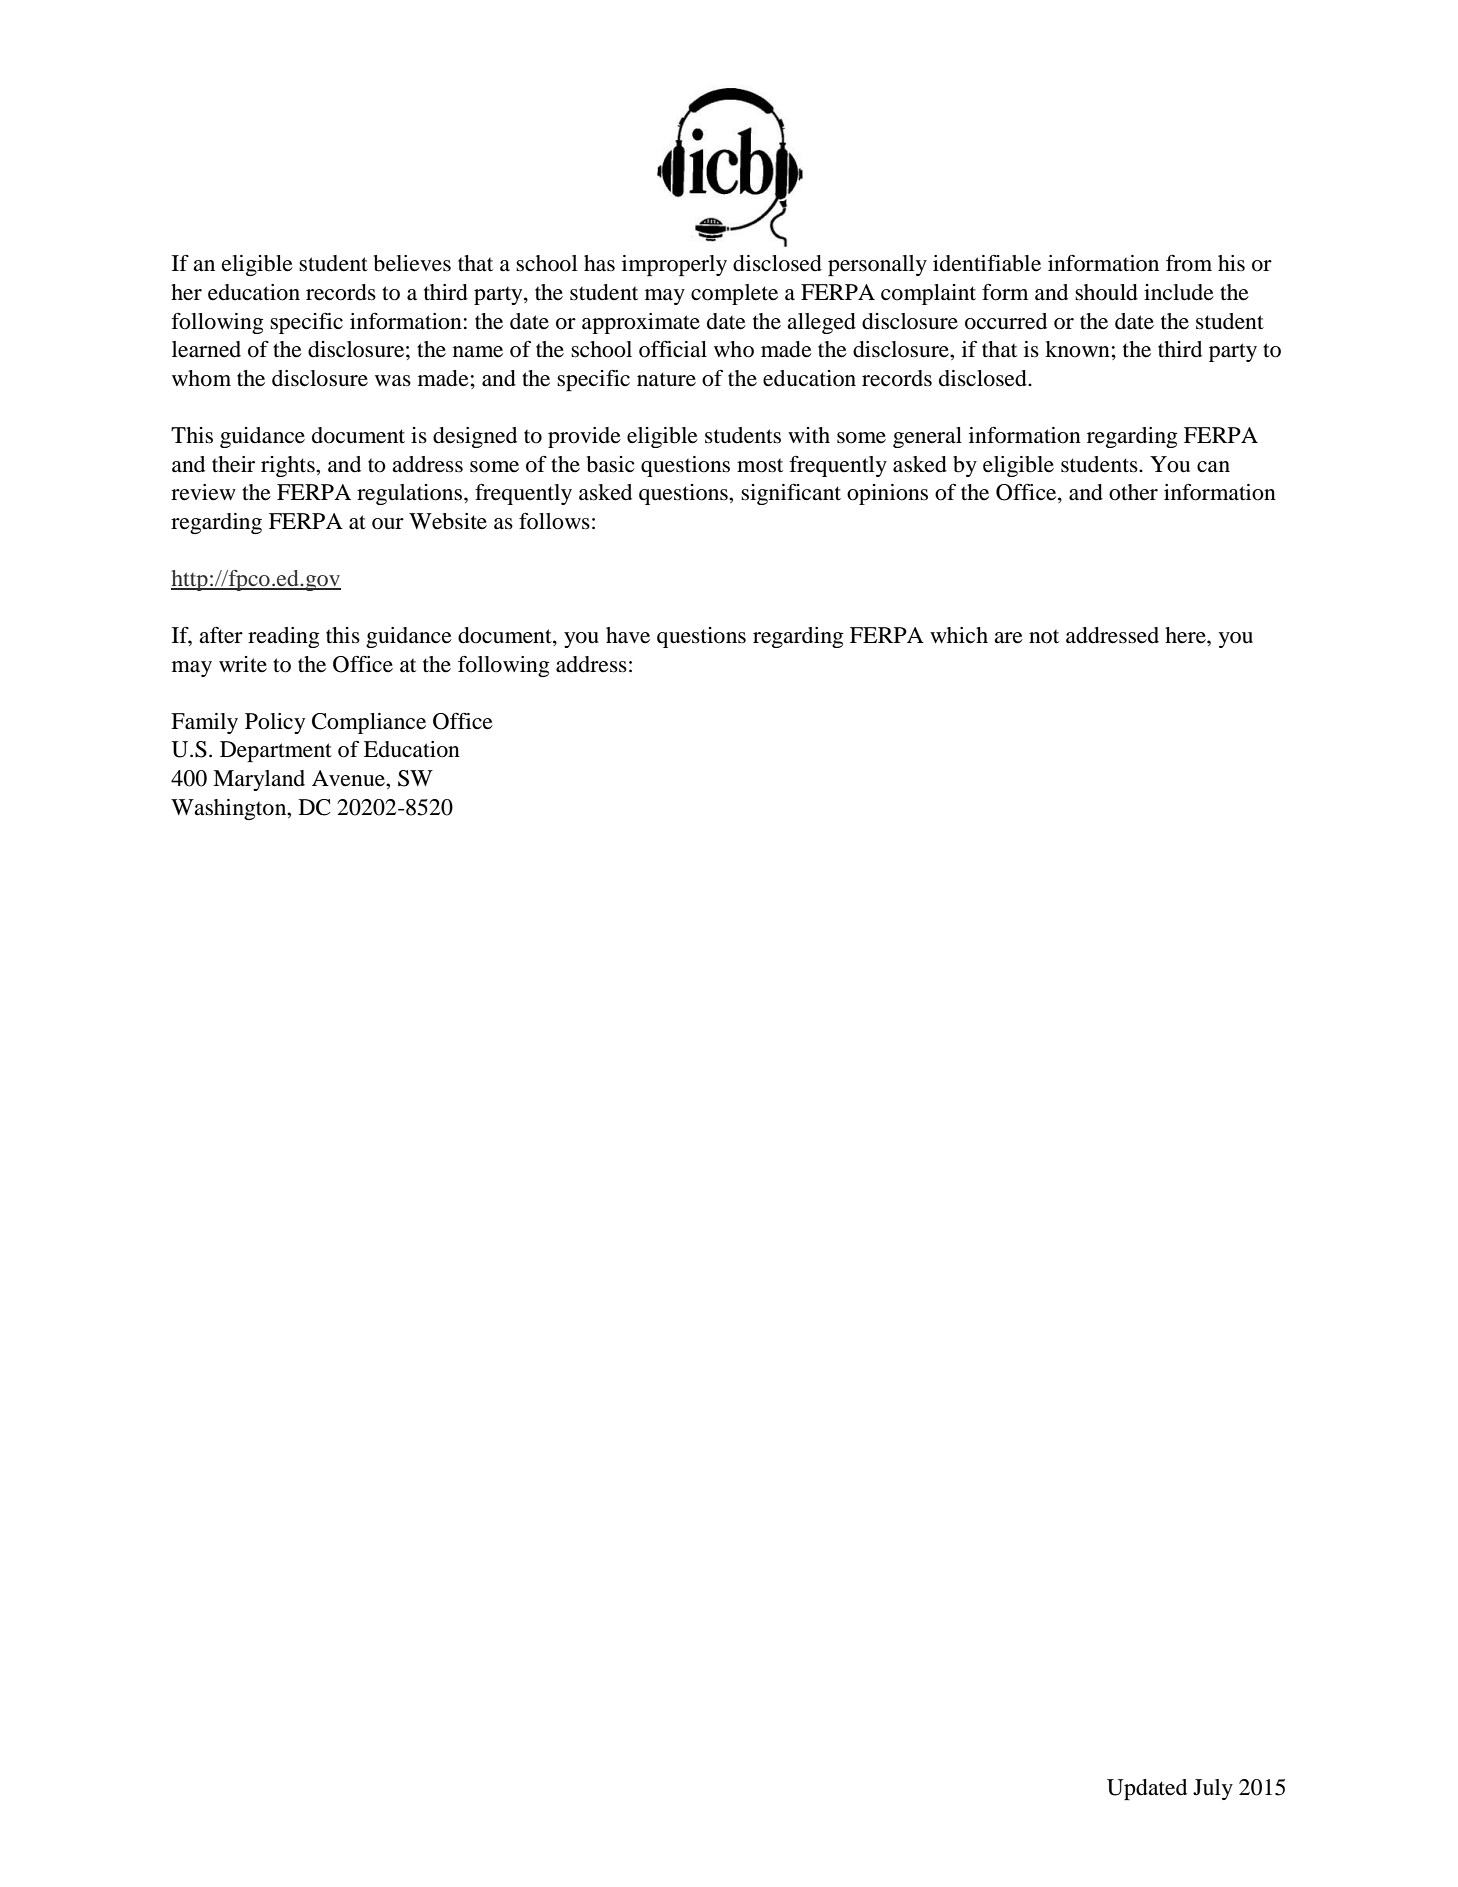 Image resolution: width=1458 pixels, height=1887 pixels. What do you see at coordinates (1213, 1789) in the document?
I see `July` at bounding box center [1213, 1789].
